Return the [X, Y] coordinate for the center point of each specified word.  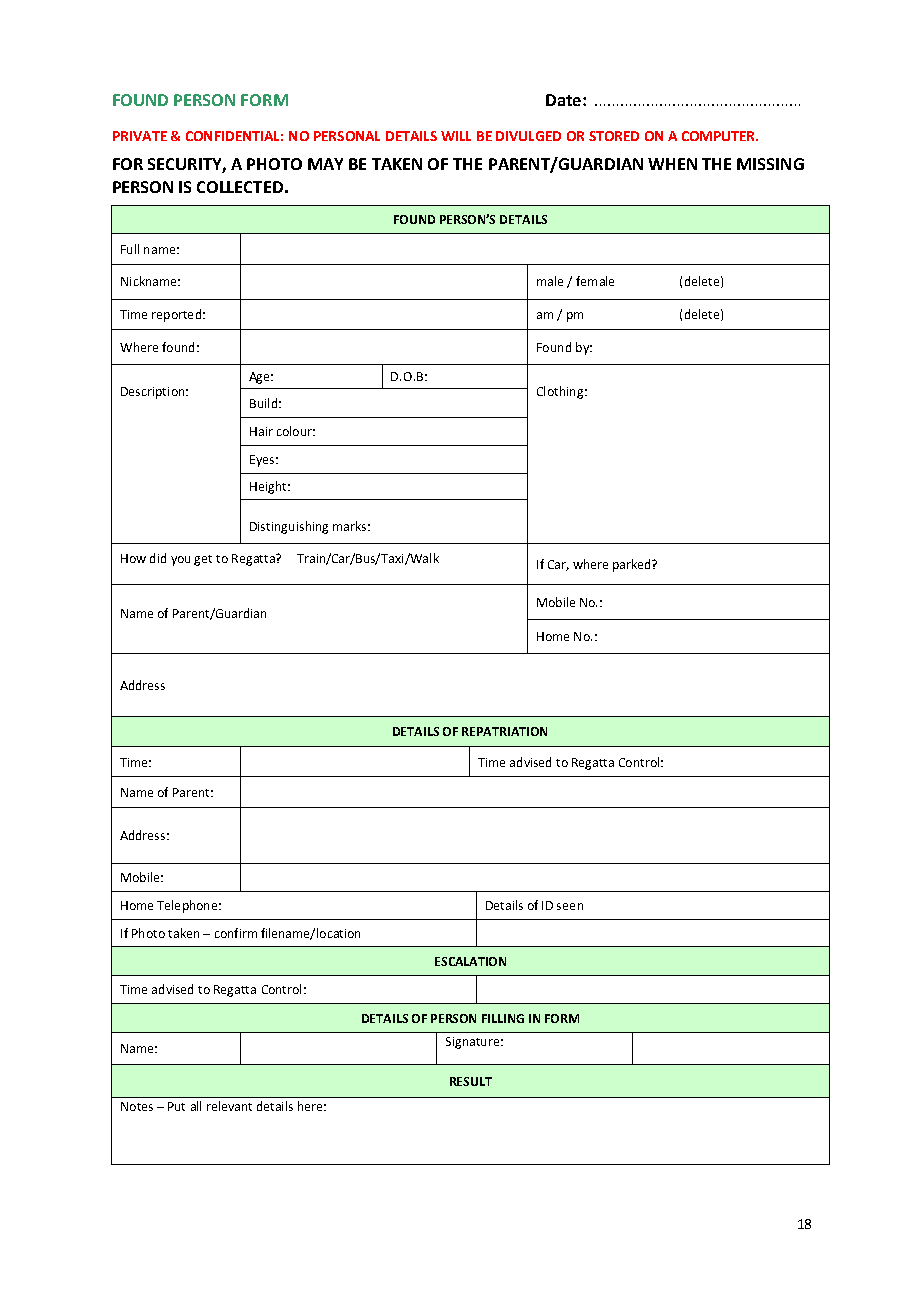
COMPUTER [720, 136]
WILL [456, 136]
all [196, 1106]
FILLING [503, 1018]
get [203, 560]
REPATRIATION [504, 731]
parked [633, 565]
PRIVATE [140, 136]
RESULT [471, 1081]
